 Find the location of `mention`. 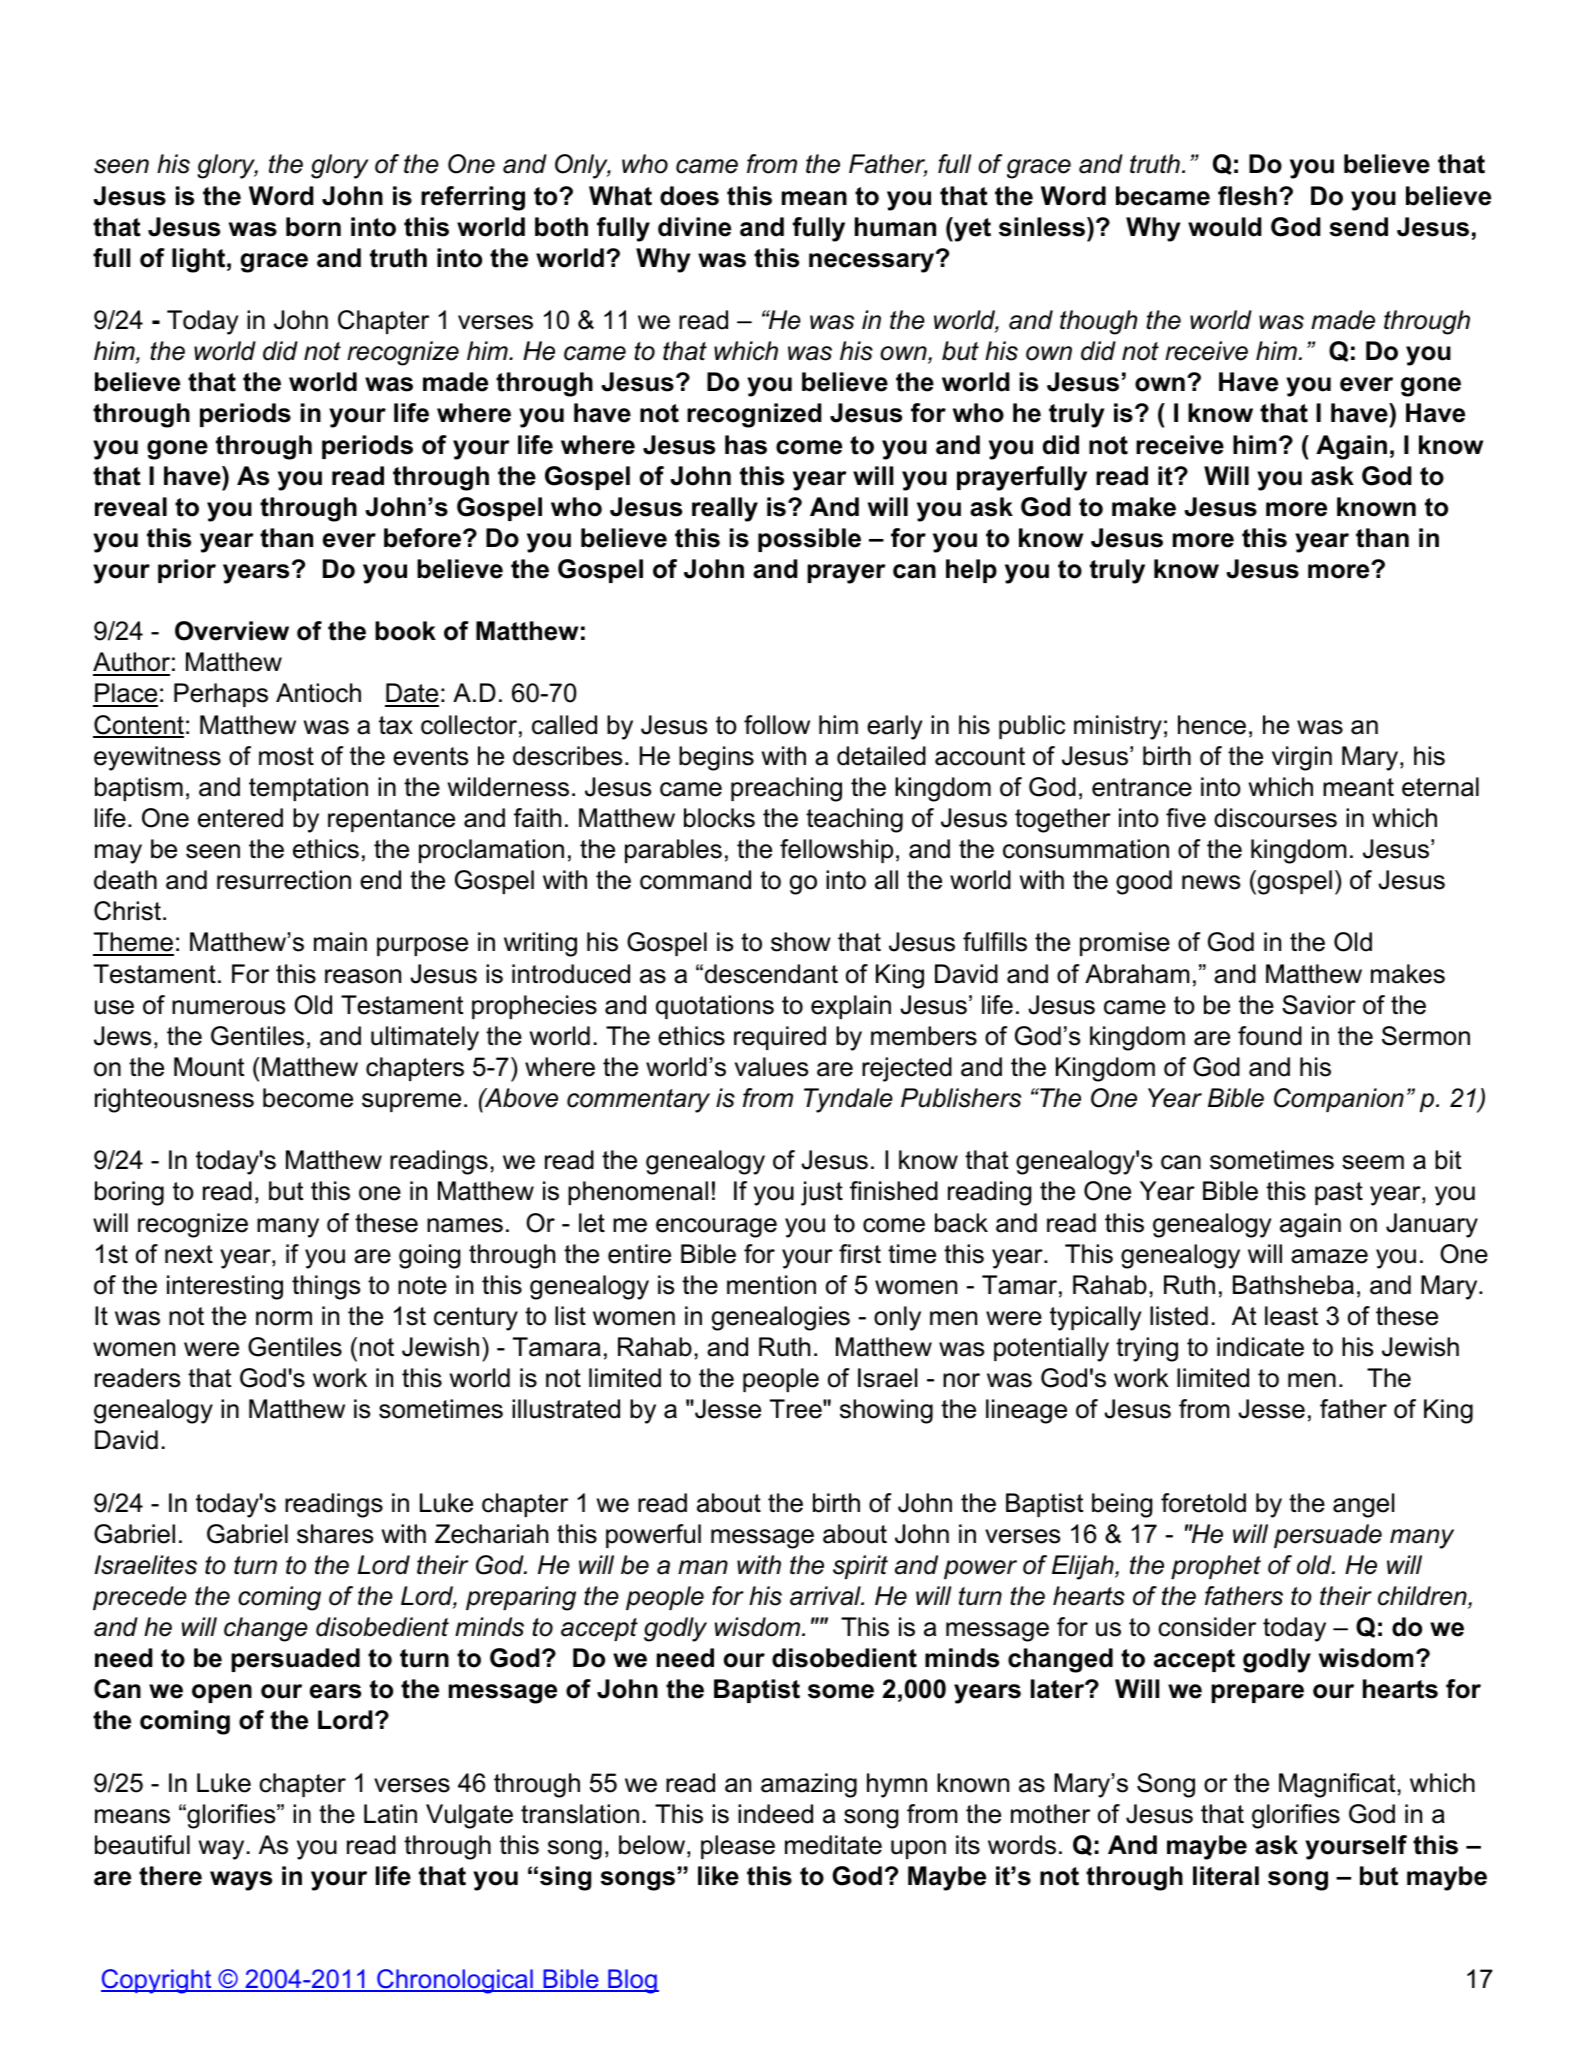

mention is located at coordinates (771, 1285).
